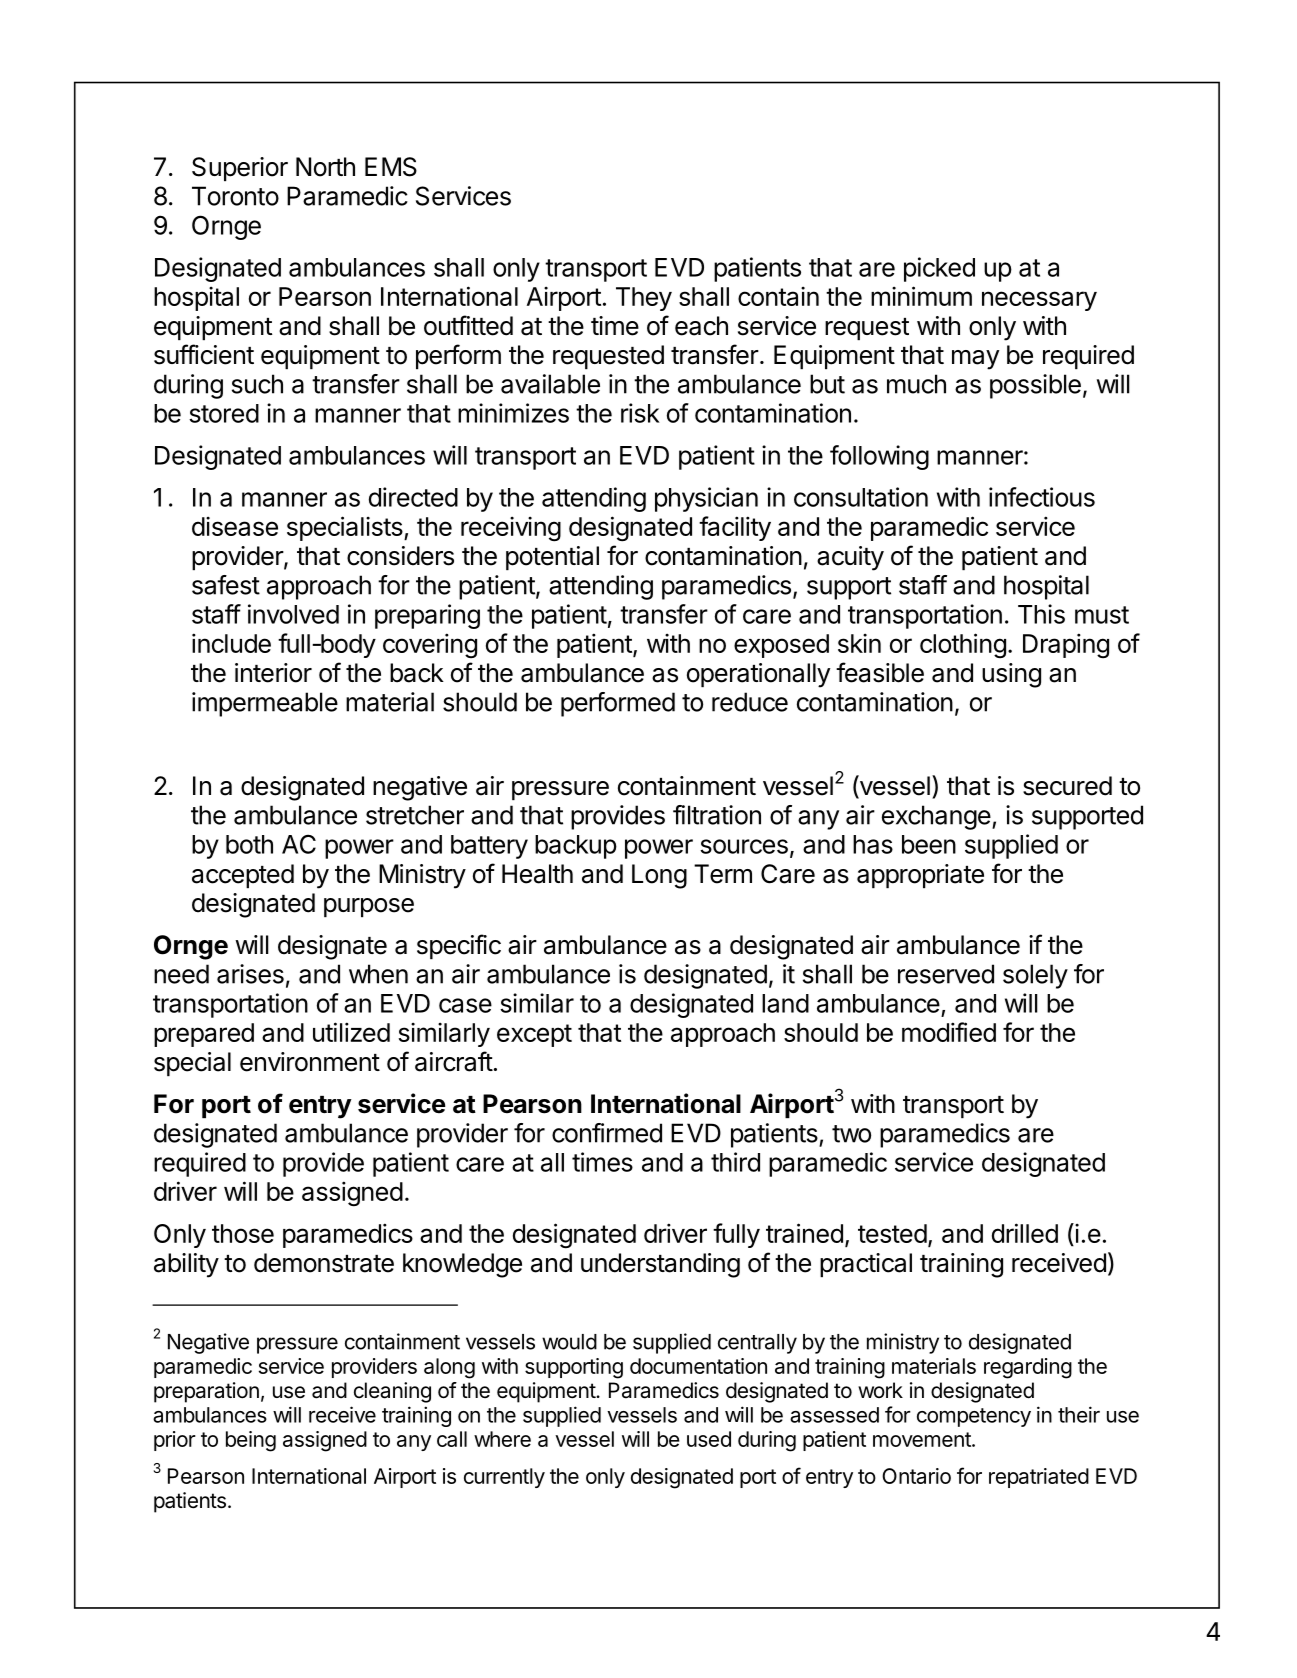 The width and height of the screenshot is (1297, 1678). Describe the element at coordinates (235, 196) in the screenshot. I see `Toronto` at that location.
